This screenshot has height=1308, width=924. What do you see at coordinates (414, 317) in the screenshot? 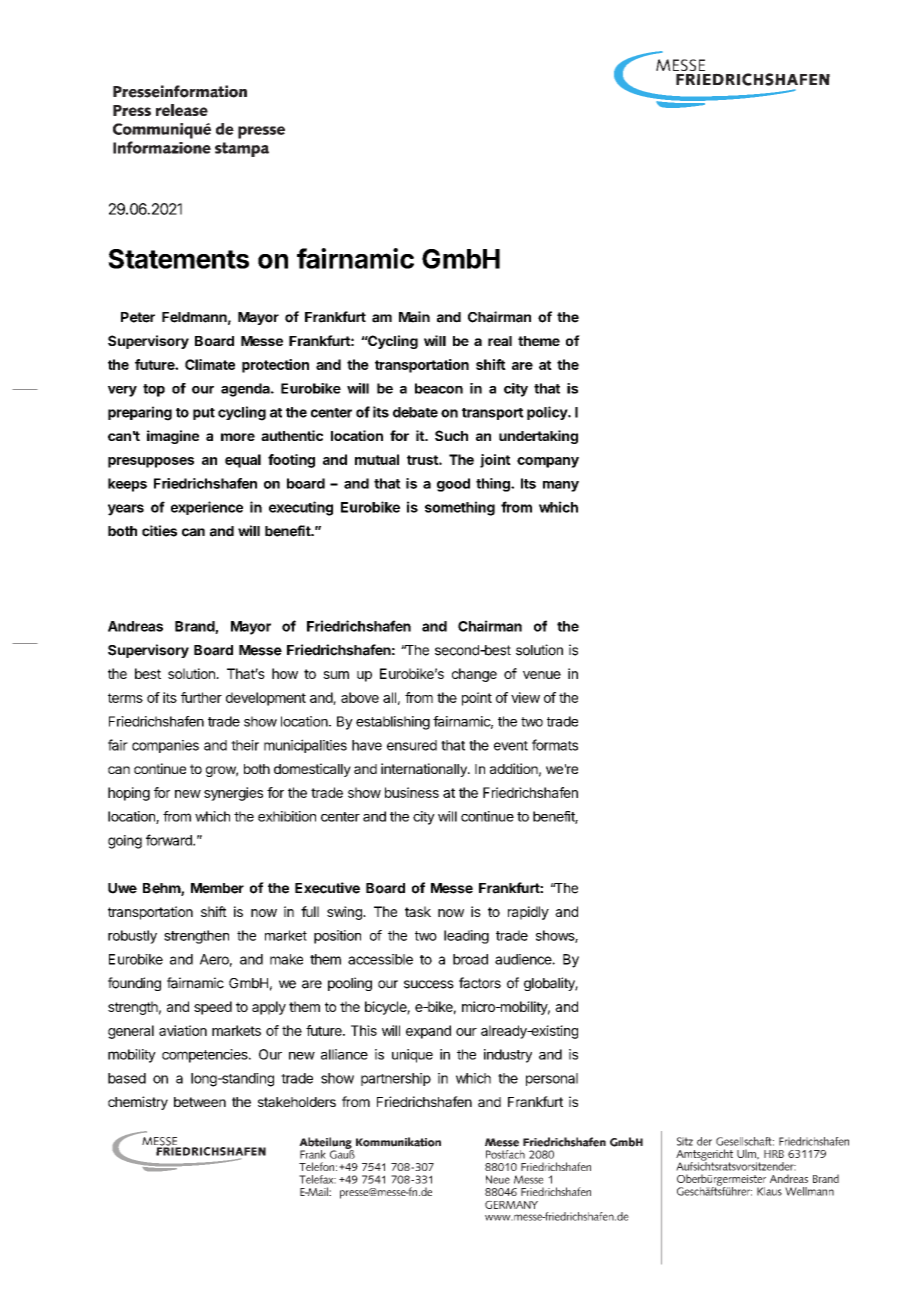
I see `Main` at bounding box center [414, 317].
